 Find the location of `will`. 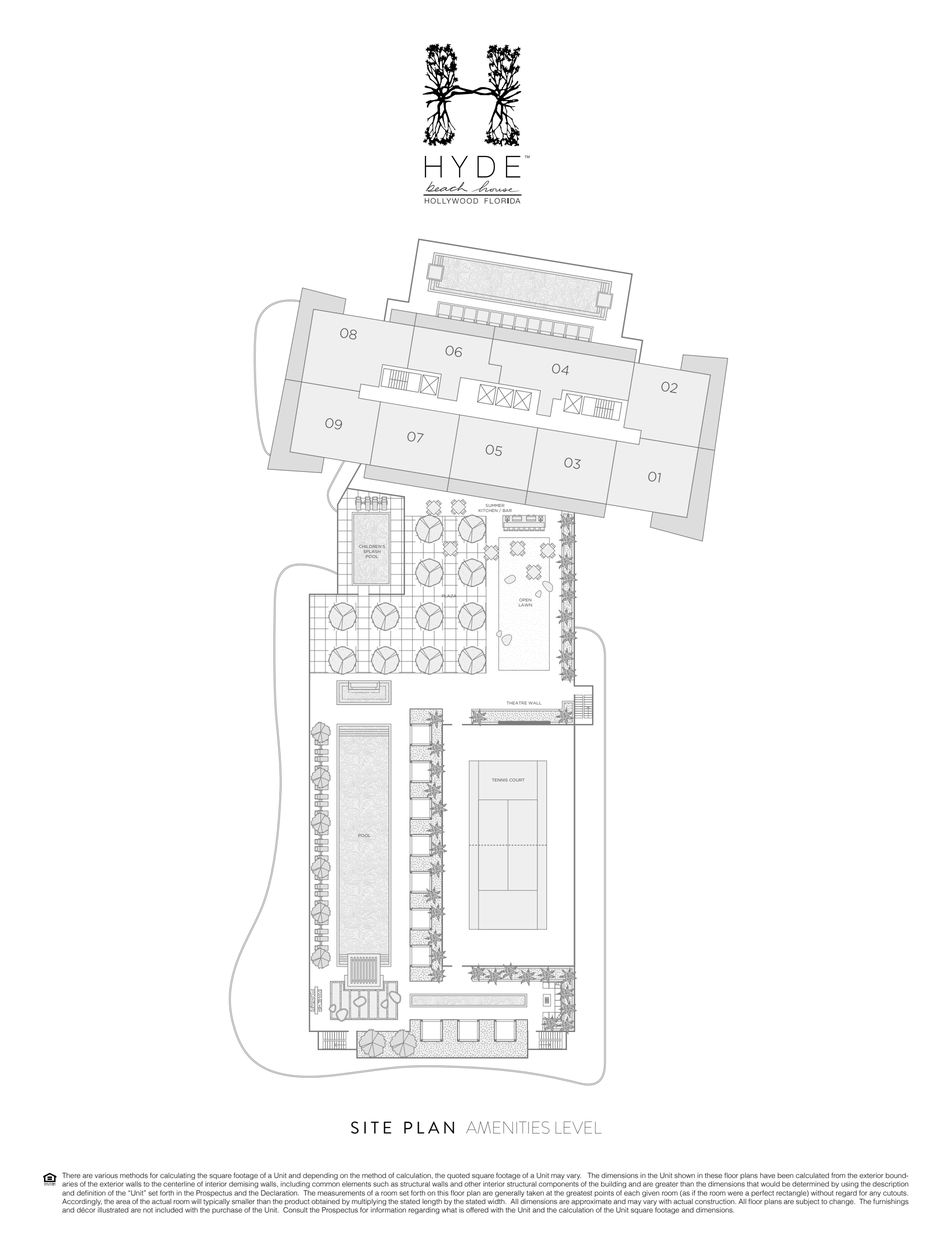

will is located at coordinates (196, 1201).
